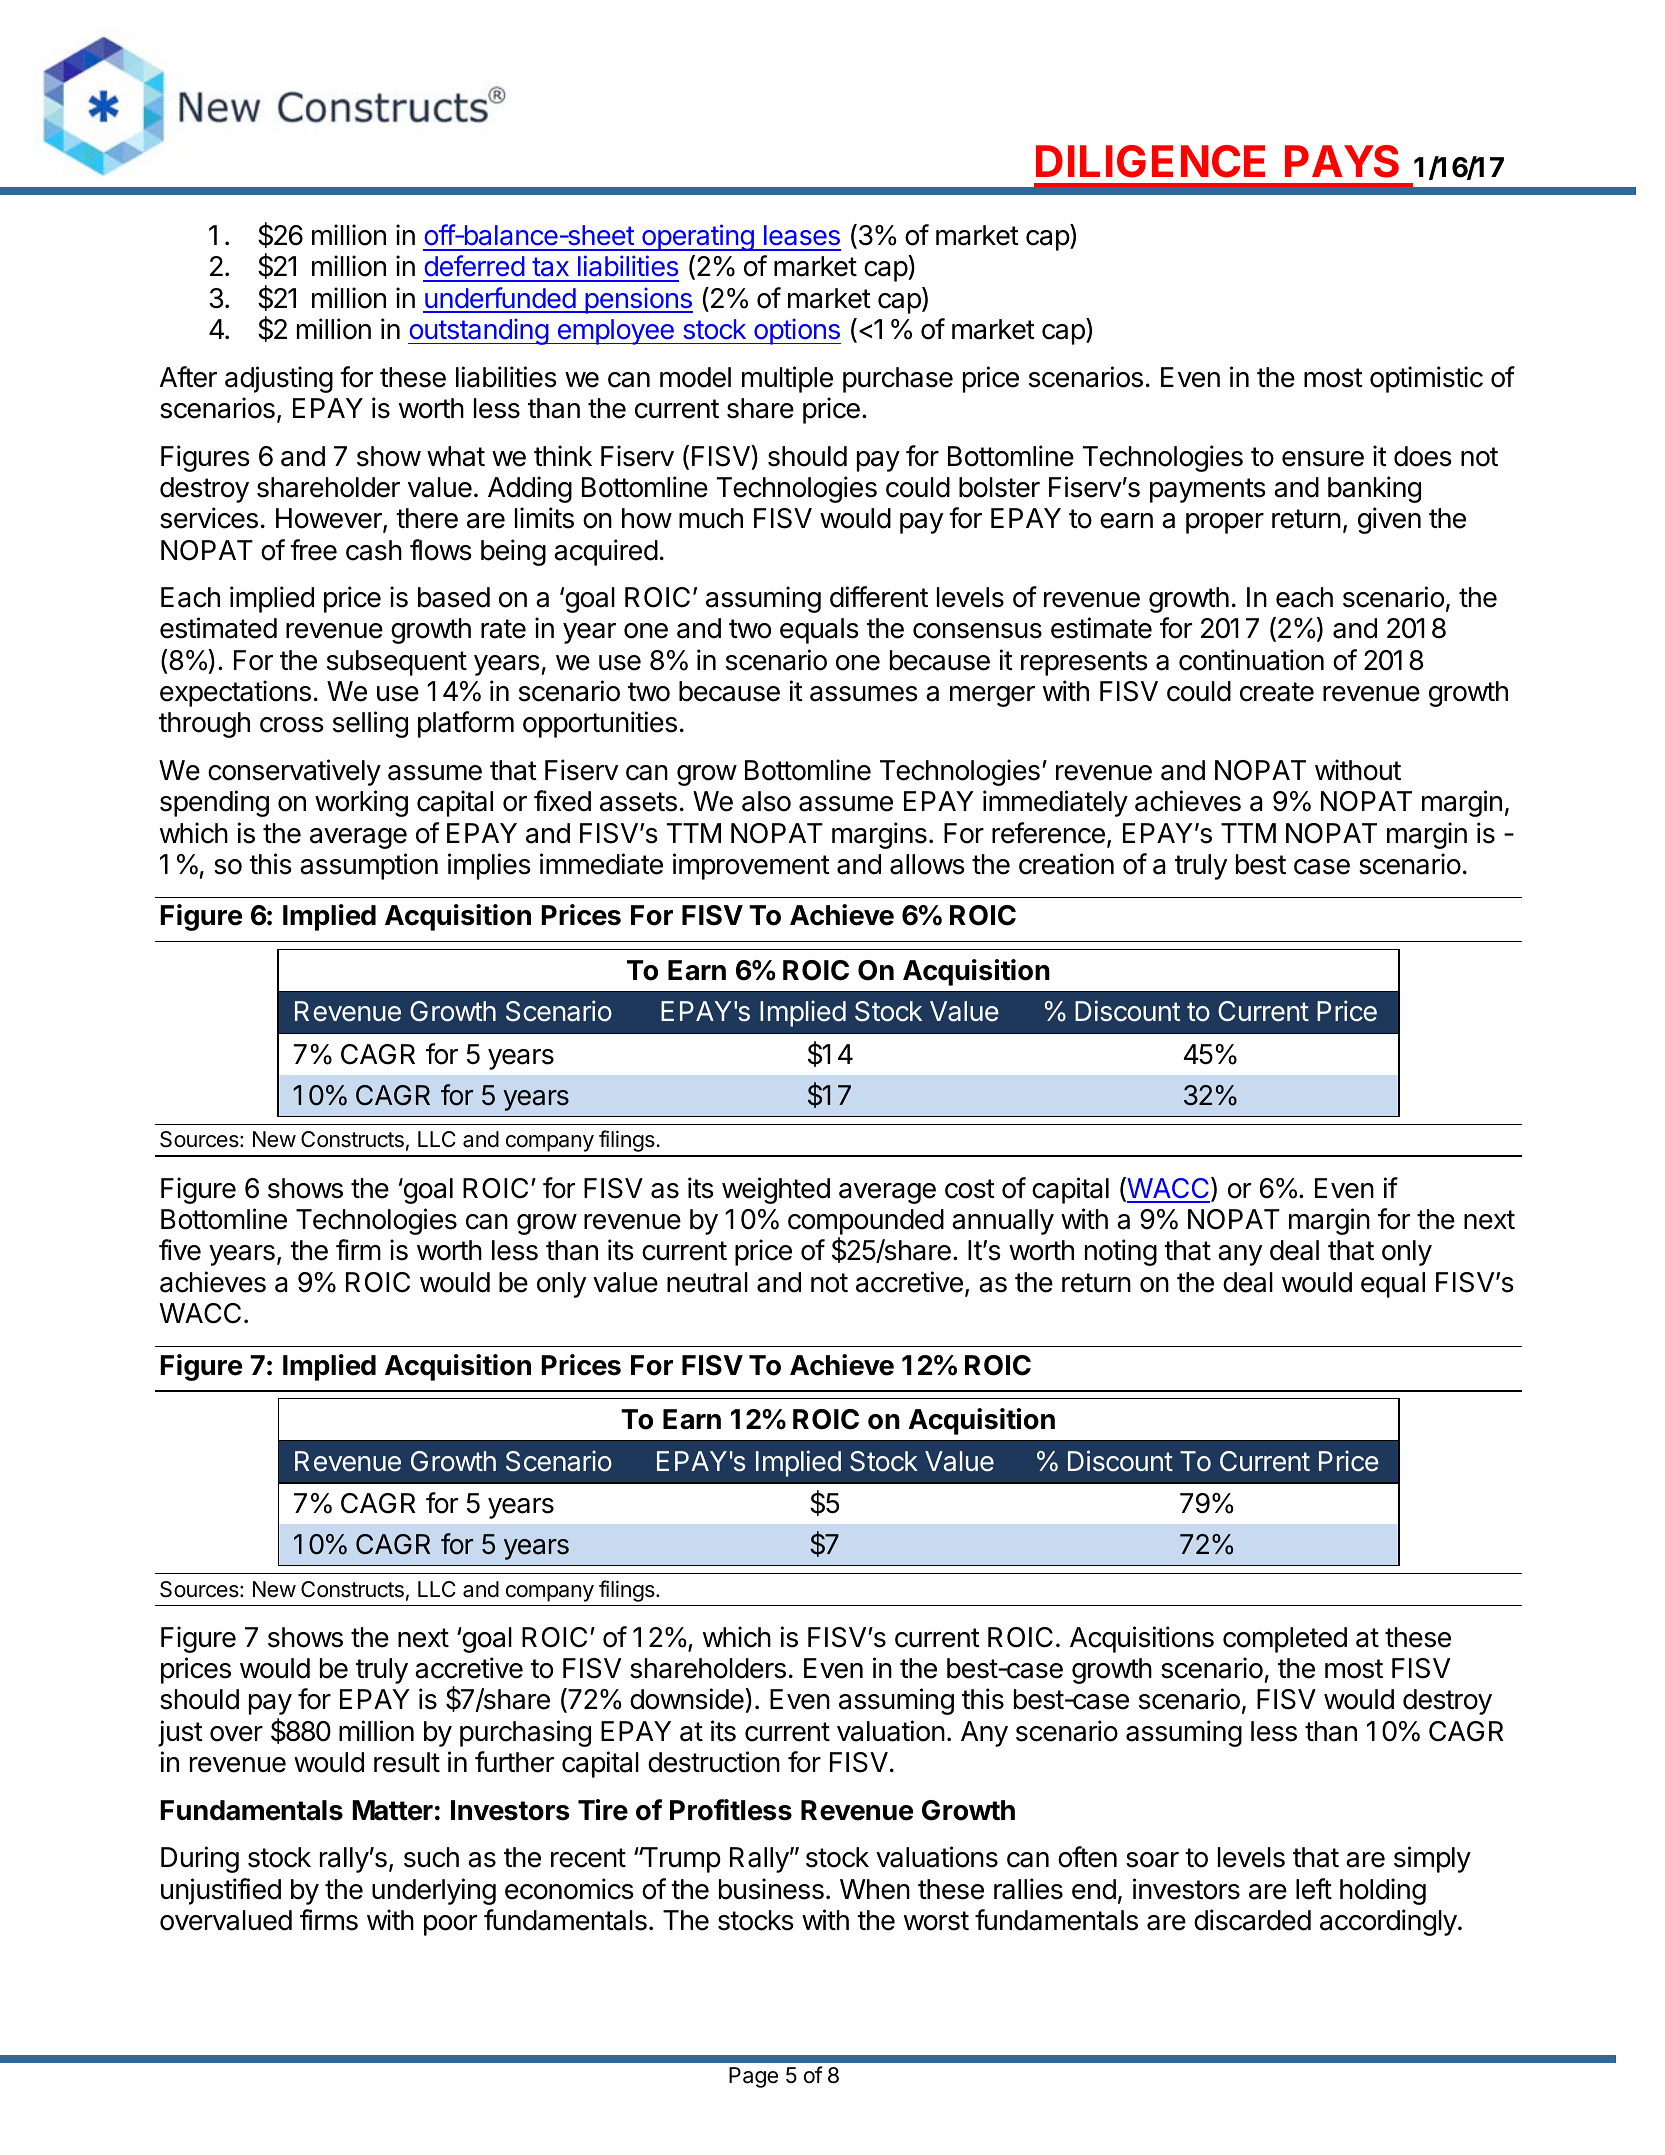  Describe the element at coordinates (313, 550) in the image. I see `free` at that location.
